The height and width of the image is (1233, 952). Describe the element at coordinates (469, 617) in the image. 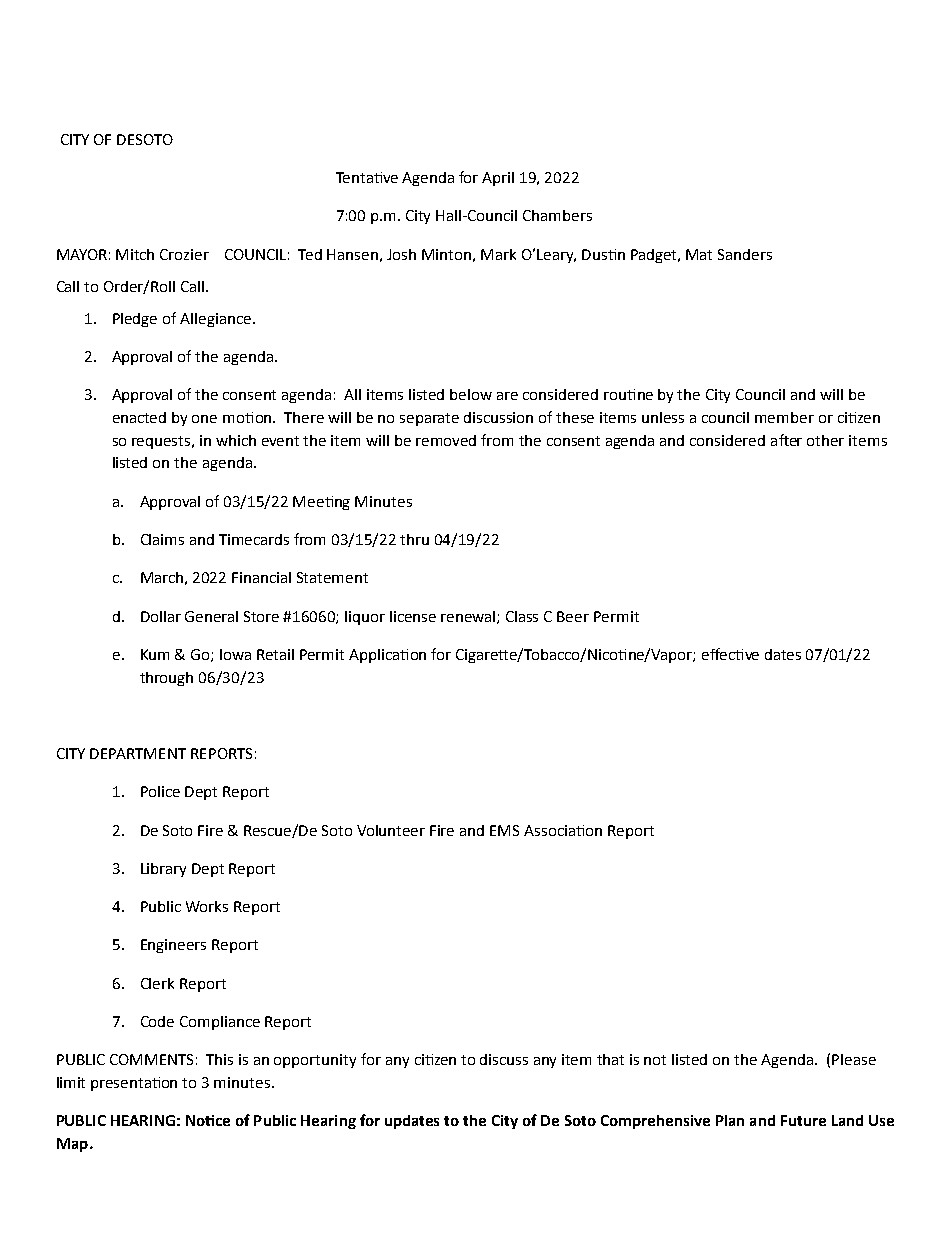

I see `renewal` at that location.
